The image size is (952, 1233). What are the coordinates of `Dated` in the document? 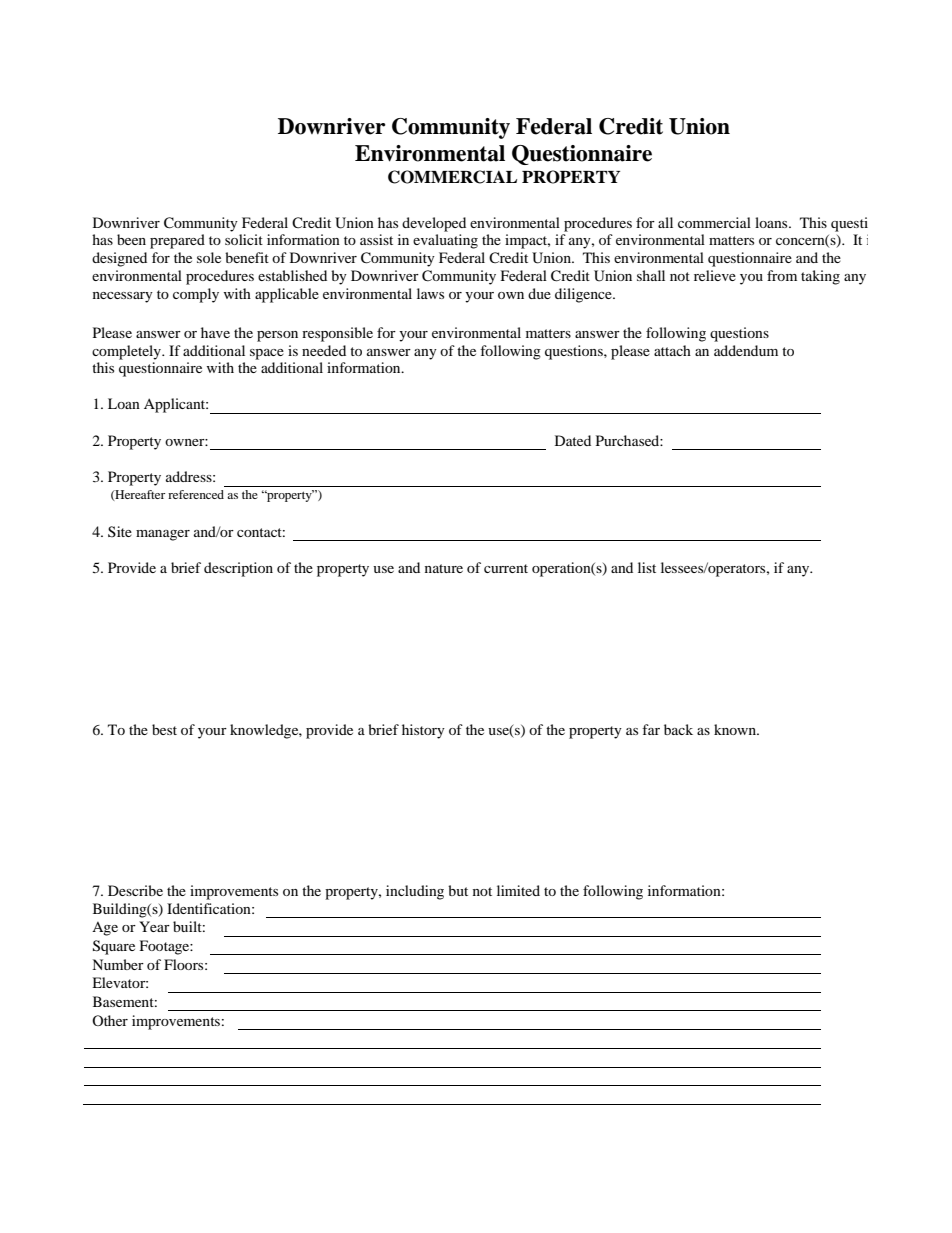 It's located at (573, 440).
